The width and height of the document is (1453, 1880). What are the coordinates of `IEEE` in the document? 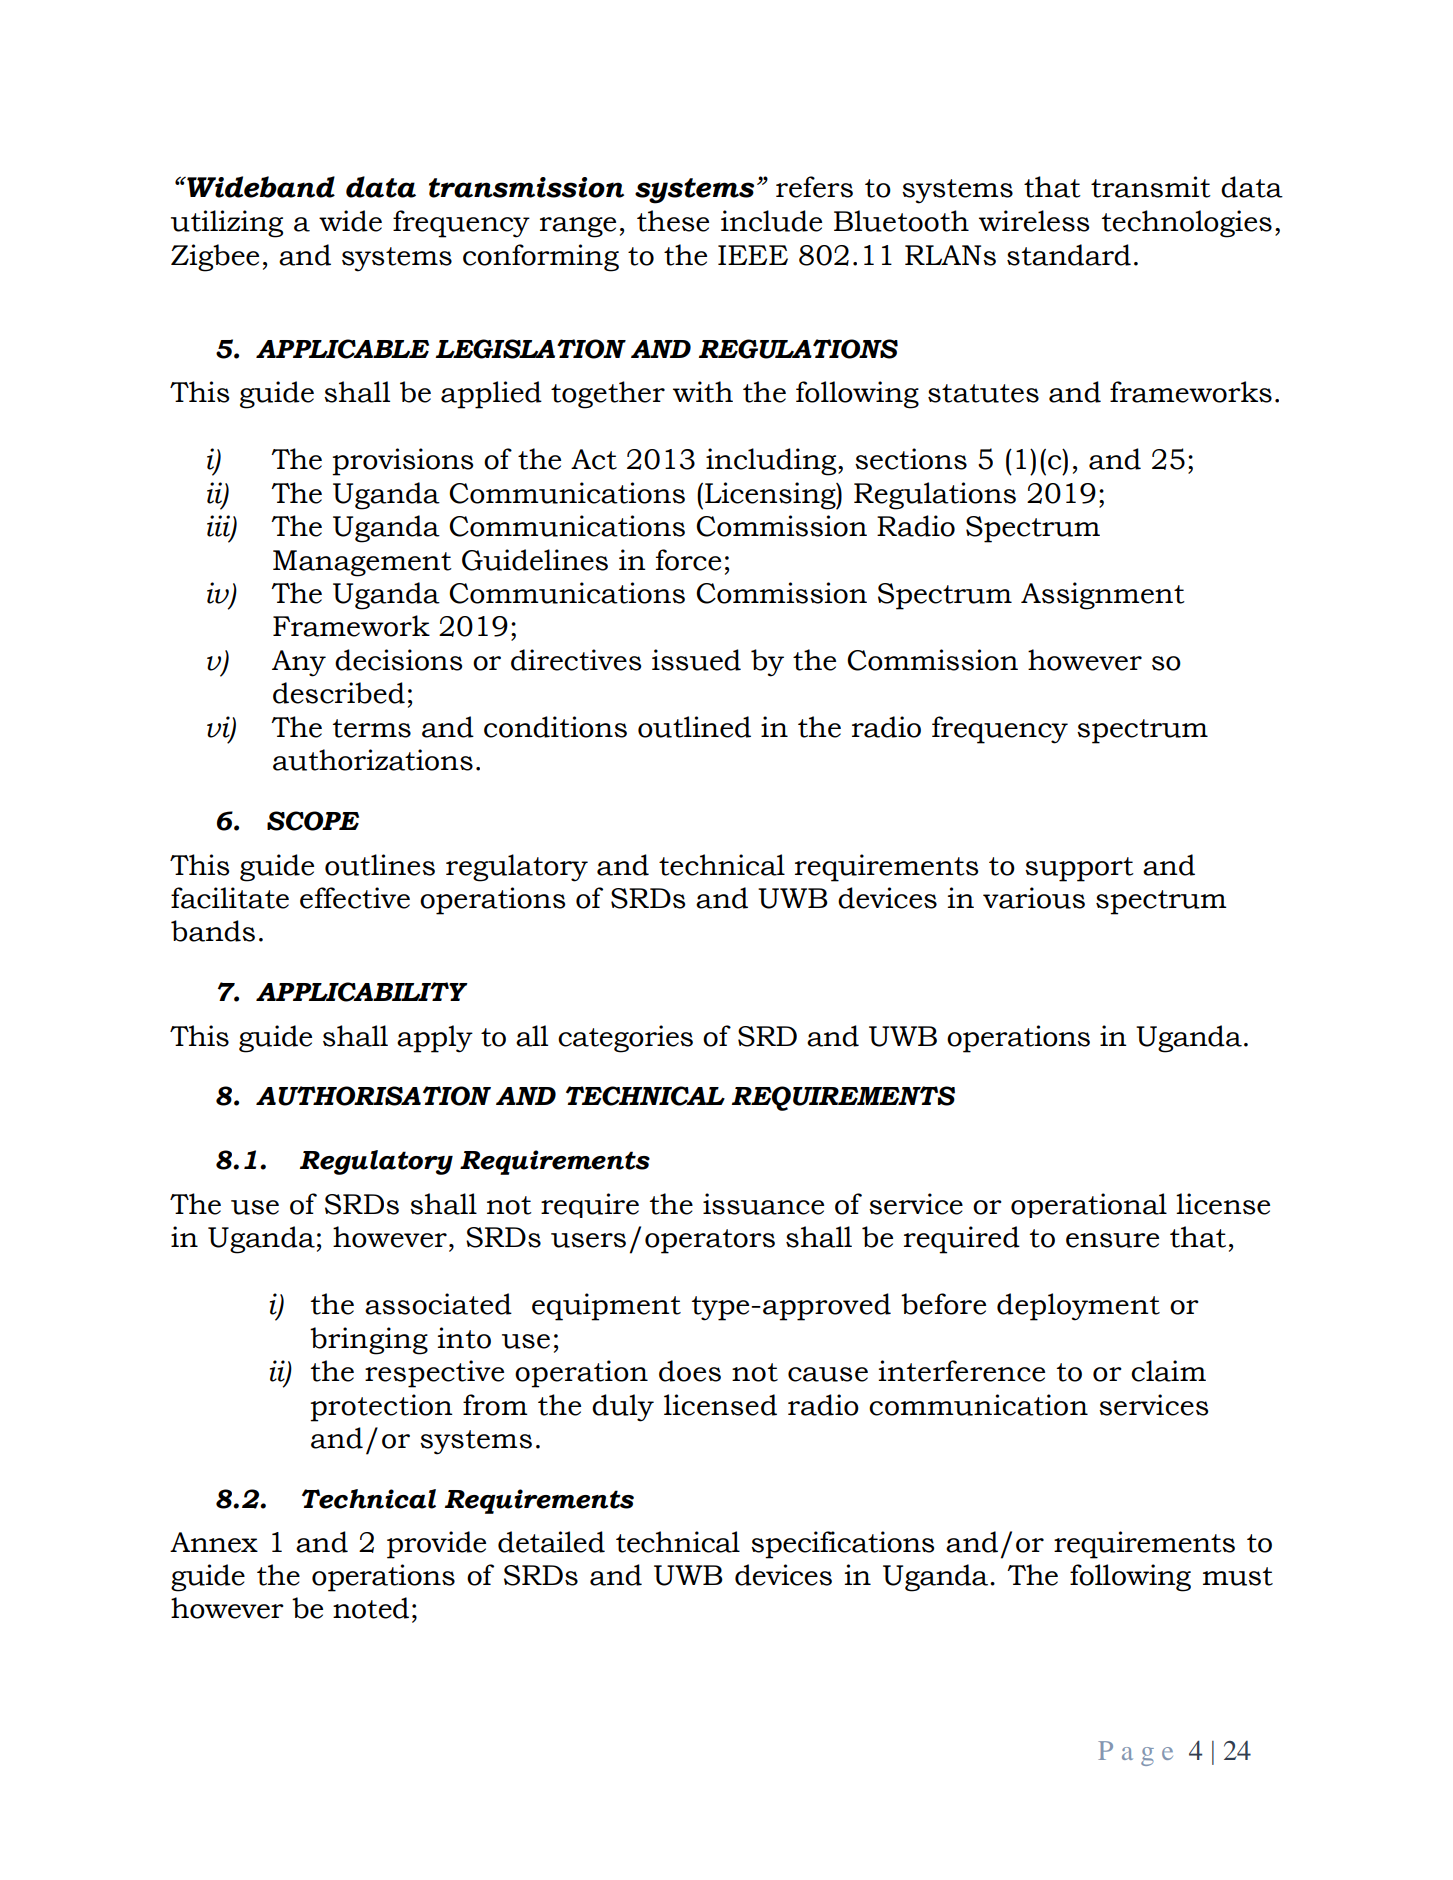 It's located at (753, 255).
